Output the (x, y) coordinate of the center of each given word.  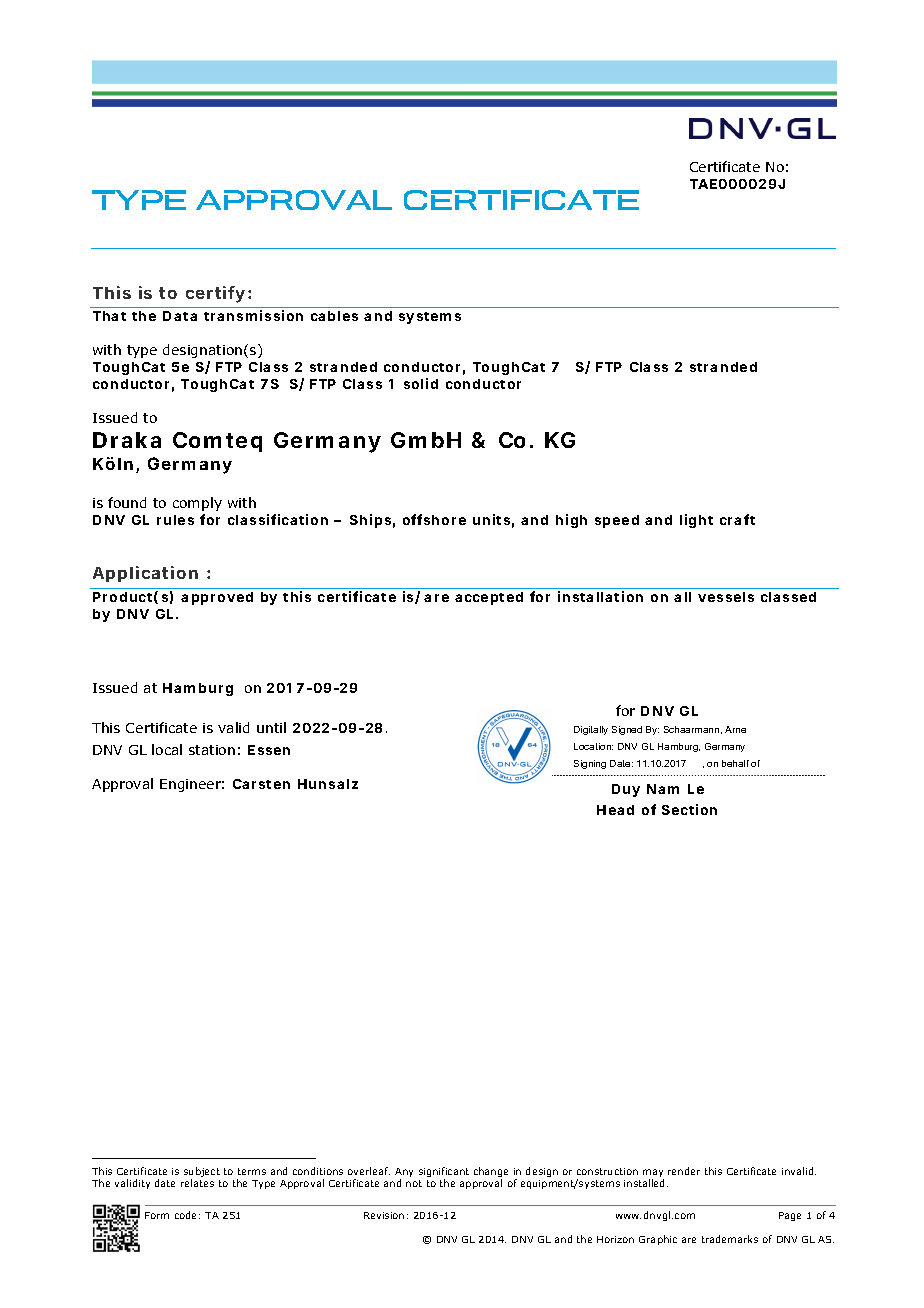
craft (737, 519)
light (696, 521)
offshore (434, 519)
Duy (626, 790)
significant (444, 1173)
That (109, 316)
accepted (489, 598)
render (684, 1171)
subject (202, 1173)
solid (421, 383)
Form (157, 1215)
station (212, 750)
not (414, 1183)
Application (145, 574)
